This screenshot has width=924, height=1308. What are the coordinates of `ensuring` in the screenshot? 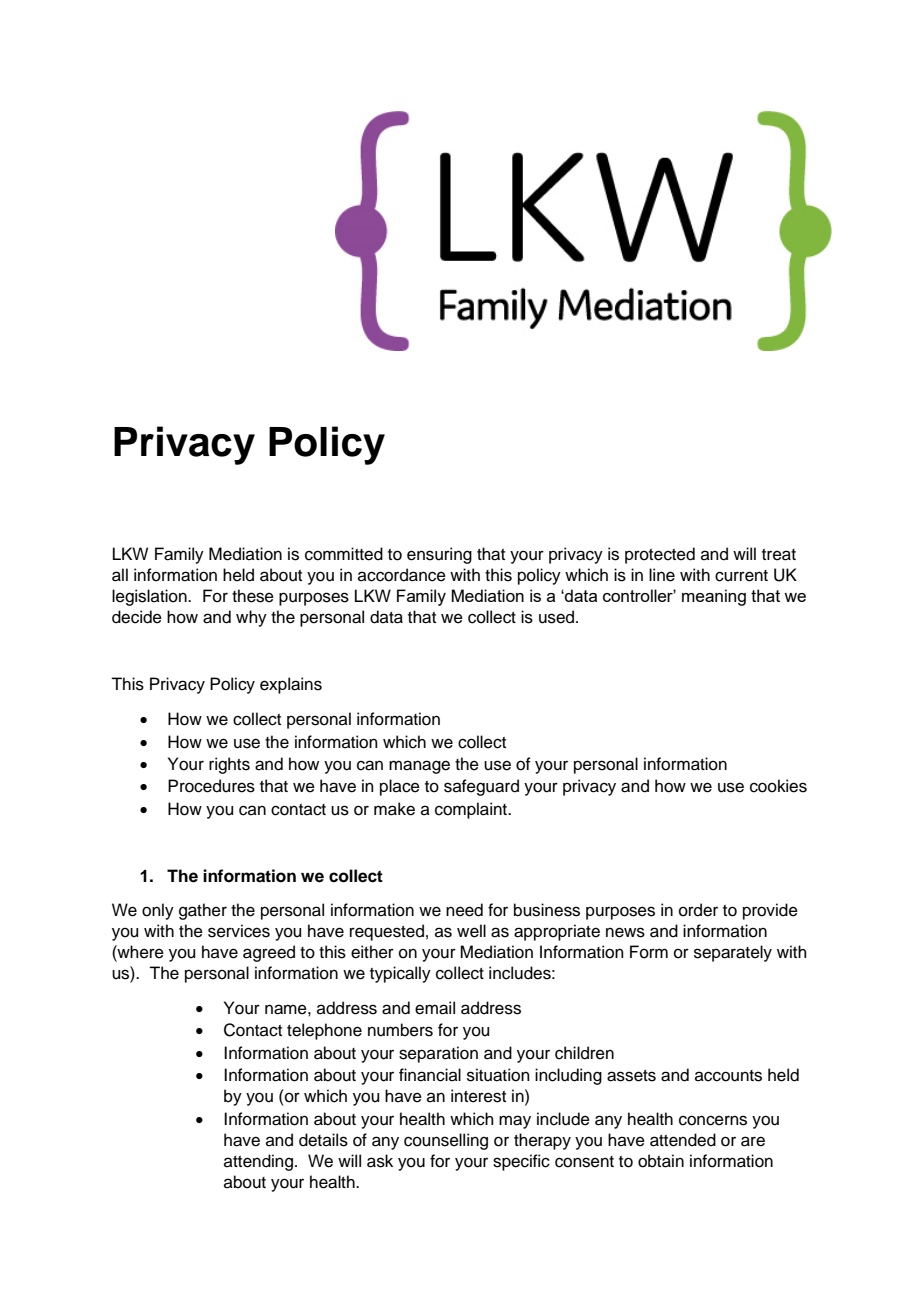 It's located at (439, 555).
